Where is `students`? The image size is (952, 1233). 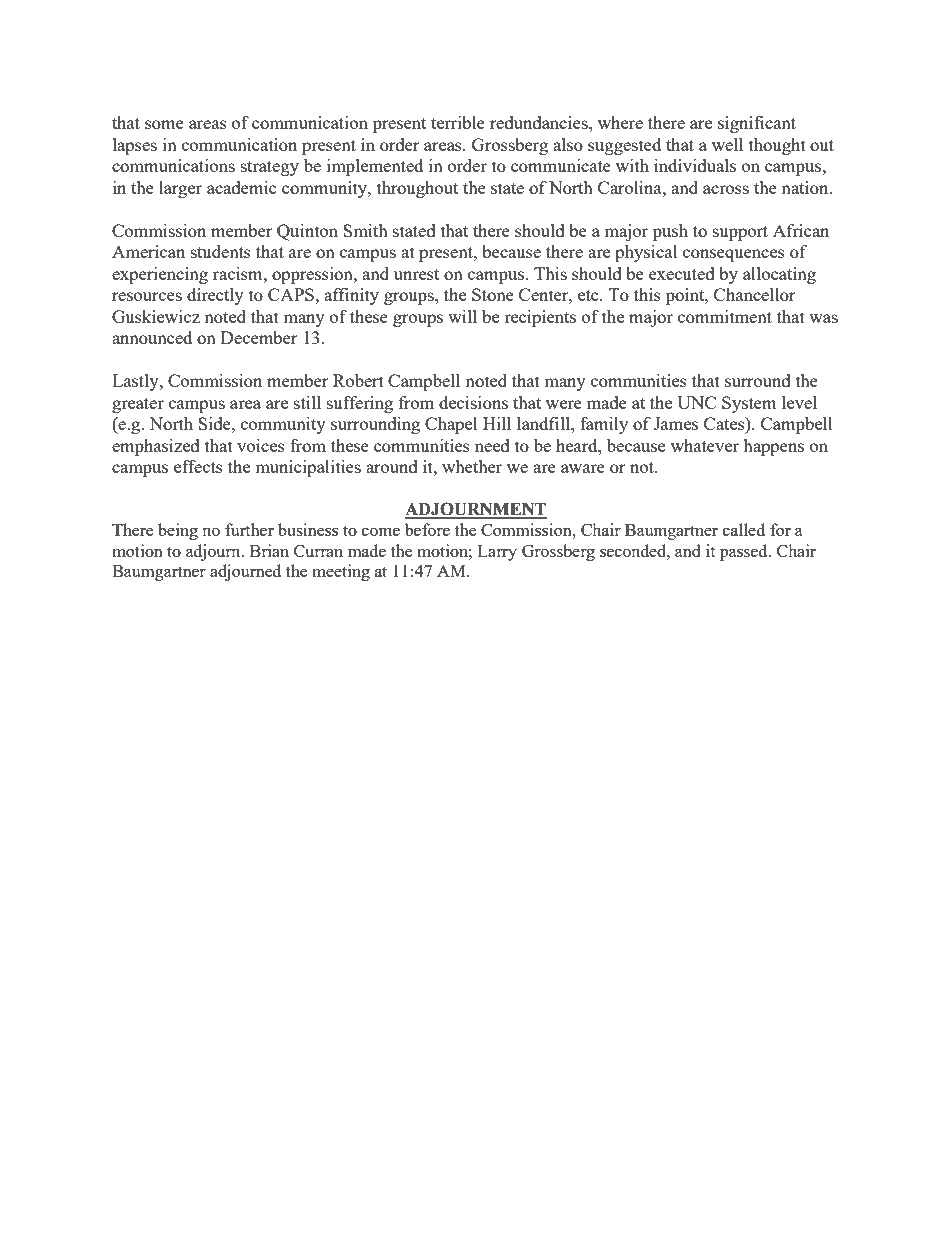 students is located at coordinates (221, 251).
